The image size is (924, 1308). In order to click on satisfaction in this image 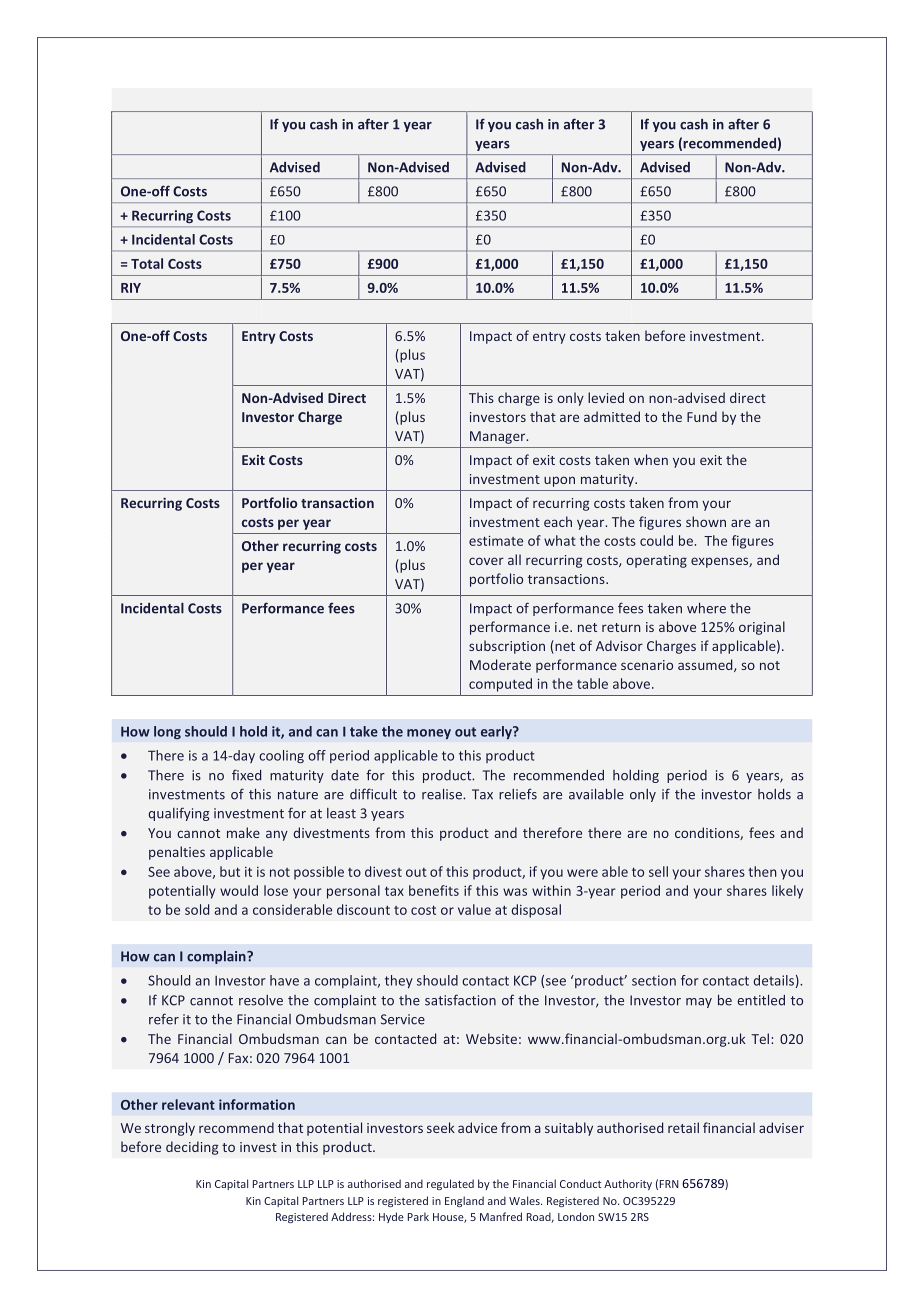, I will do `click(460, 1000)`.
